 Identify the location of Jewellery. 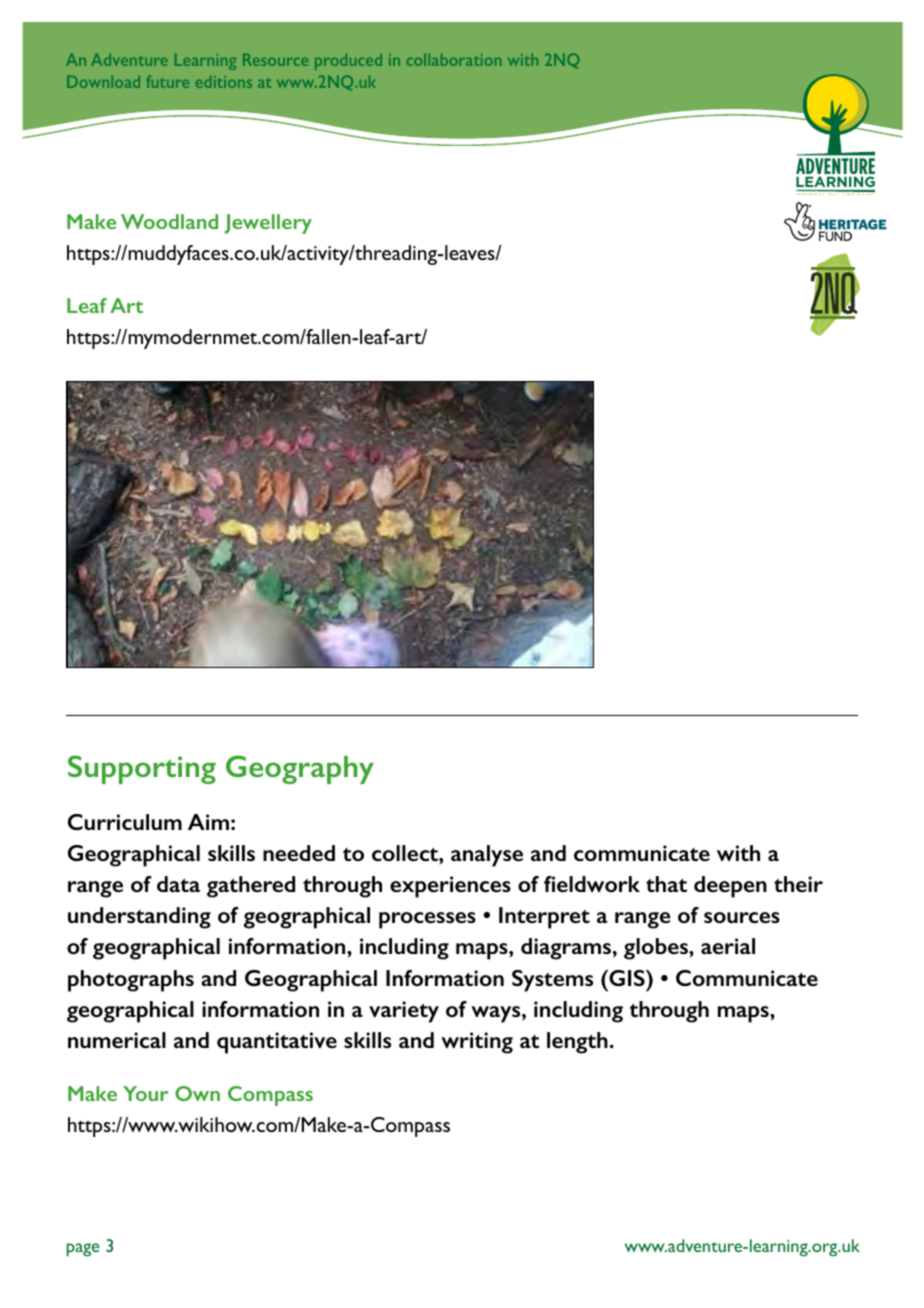
(268, 224).
